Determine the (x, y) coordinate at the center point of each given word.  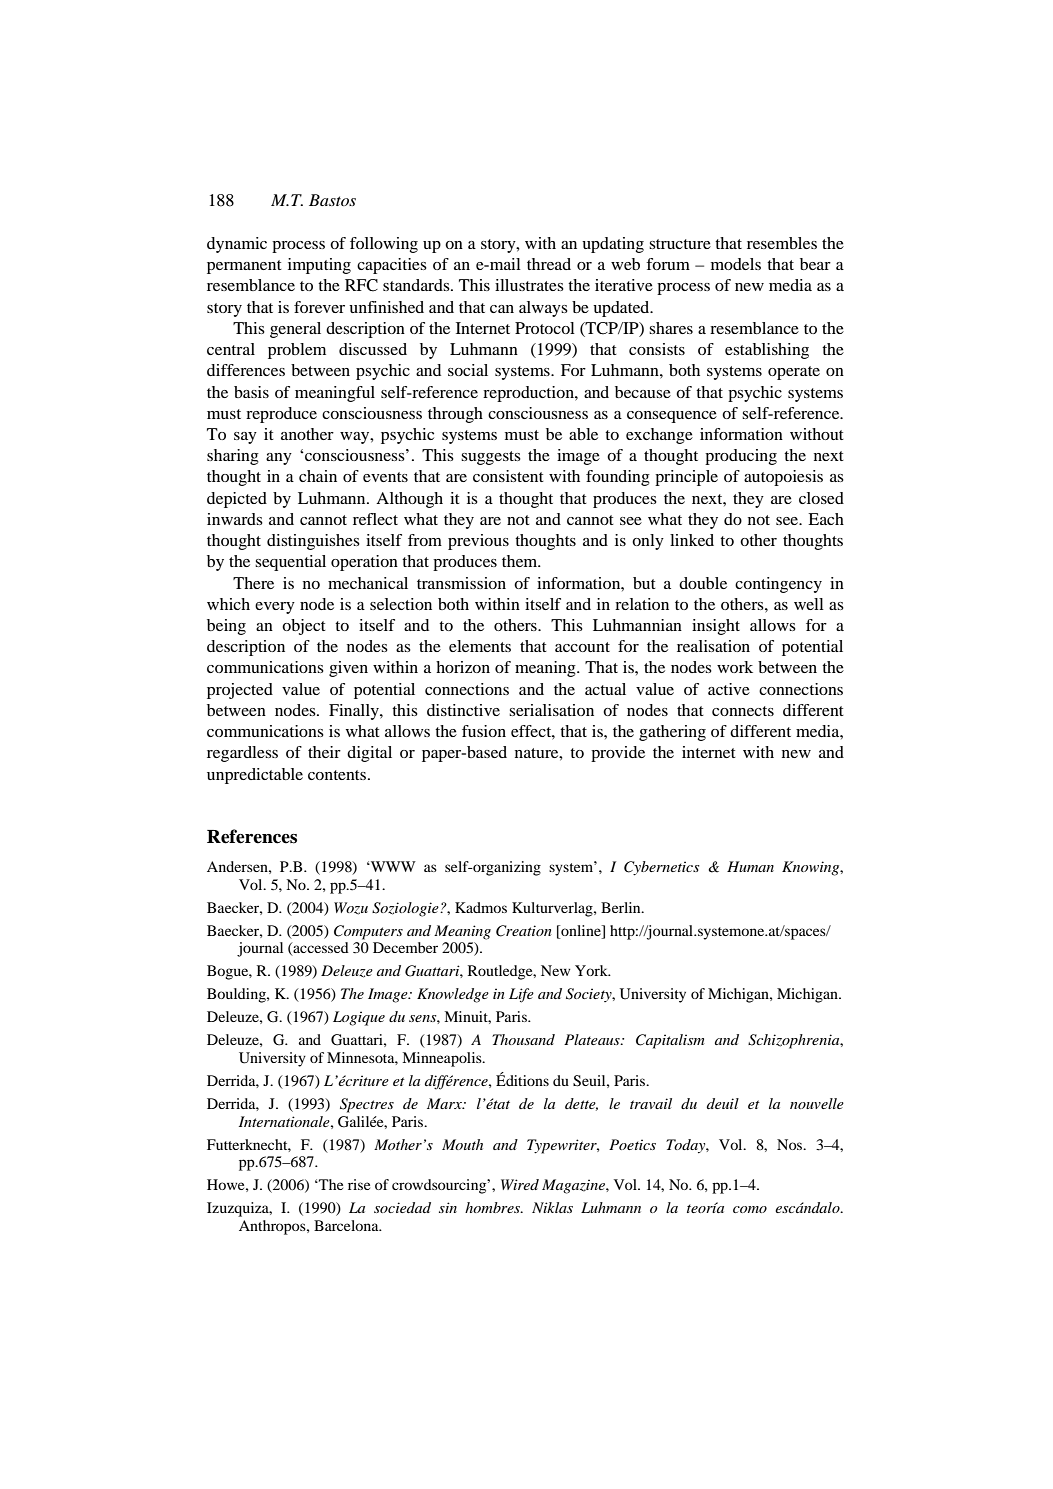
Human (750, 866)
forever (319, 307)
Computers (368, 932)
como (750, 1209)
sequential (290, 563)
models (736, 264)
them (521, 561)
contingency (778, 585)
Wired (520, 1184)
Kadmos (481, 907)
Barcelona (347, 1225)
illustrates (529, 285)
